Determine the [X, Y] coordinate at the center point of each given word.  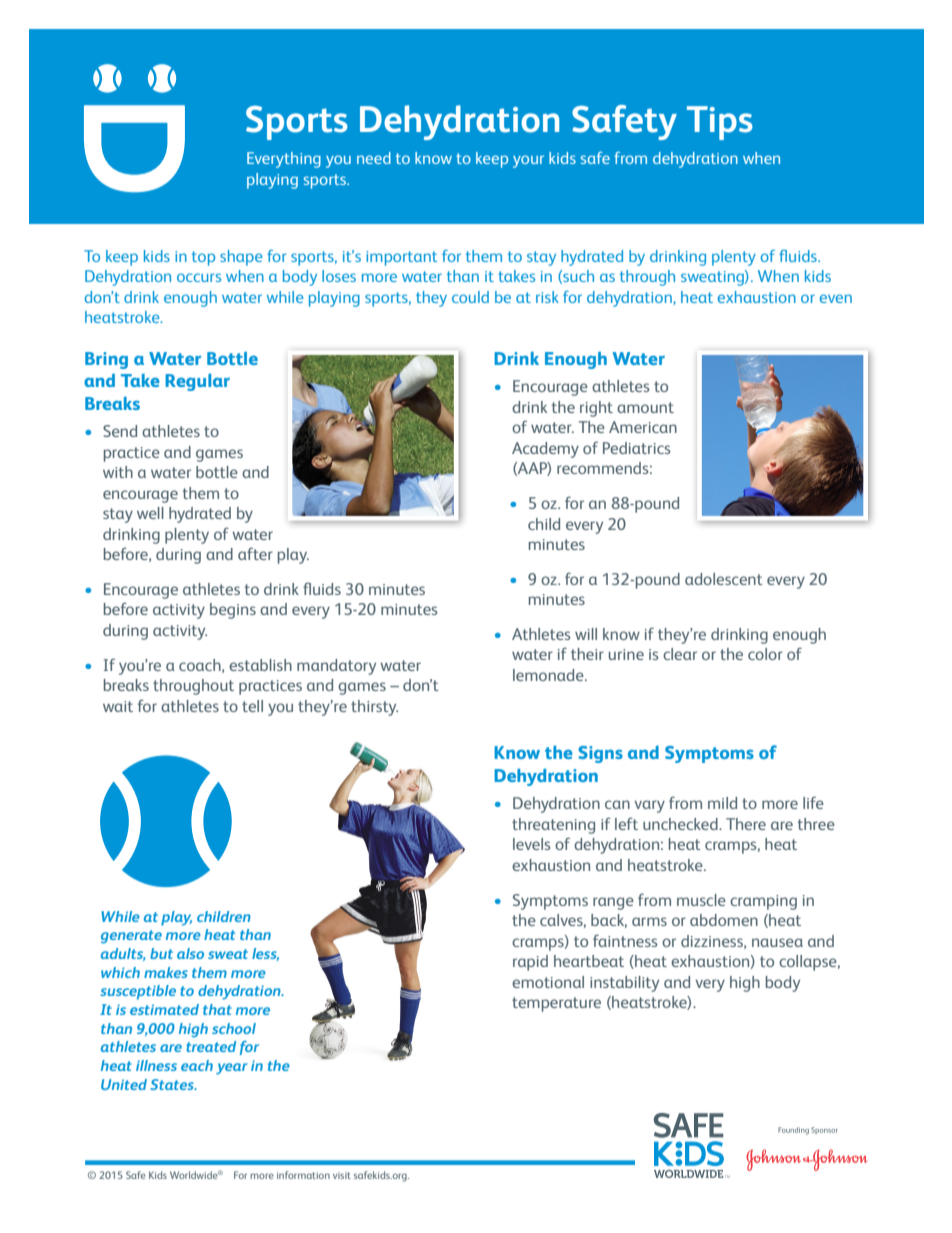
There [746, 824]
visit [342, 1175]
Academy [545, 450]
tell [252, 706]
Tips [720, 123]
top [203, 258]
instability [624, 984]
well [150, 513]
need [374, 158]
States [173, 1084]
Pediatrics [637, 448]
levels [532, 844]
